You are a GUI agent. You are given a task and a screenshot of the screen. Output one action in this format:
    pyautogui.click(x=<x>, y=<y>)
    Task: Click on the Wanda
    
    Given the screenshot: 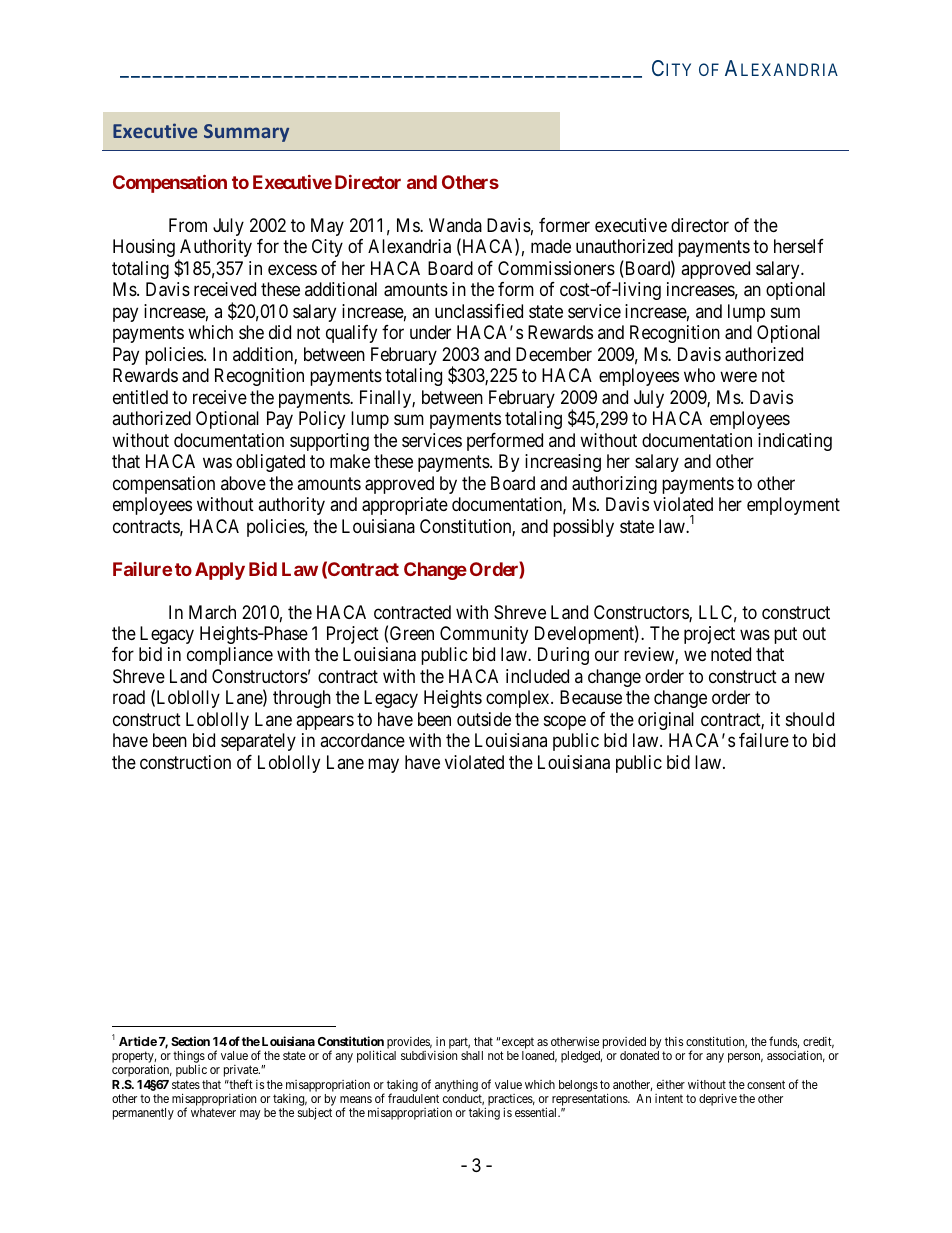 What is the action you would take?
    pyautogui.click(x=455, y=225)
